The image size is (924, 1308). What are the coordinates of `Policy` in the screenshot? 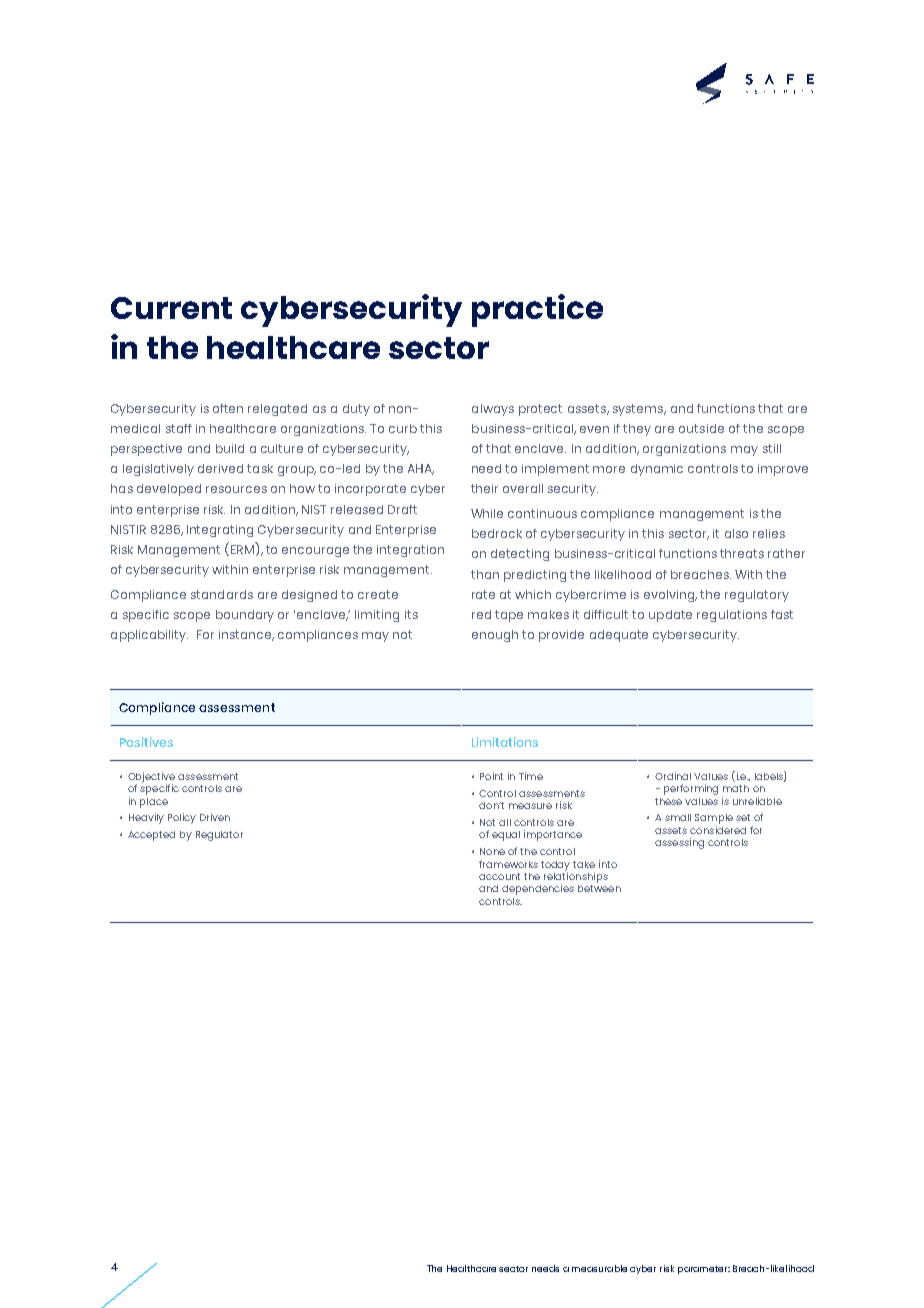 It's located at (182, 818).
